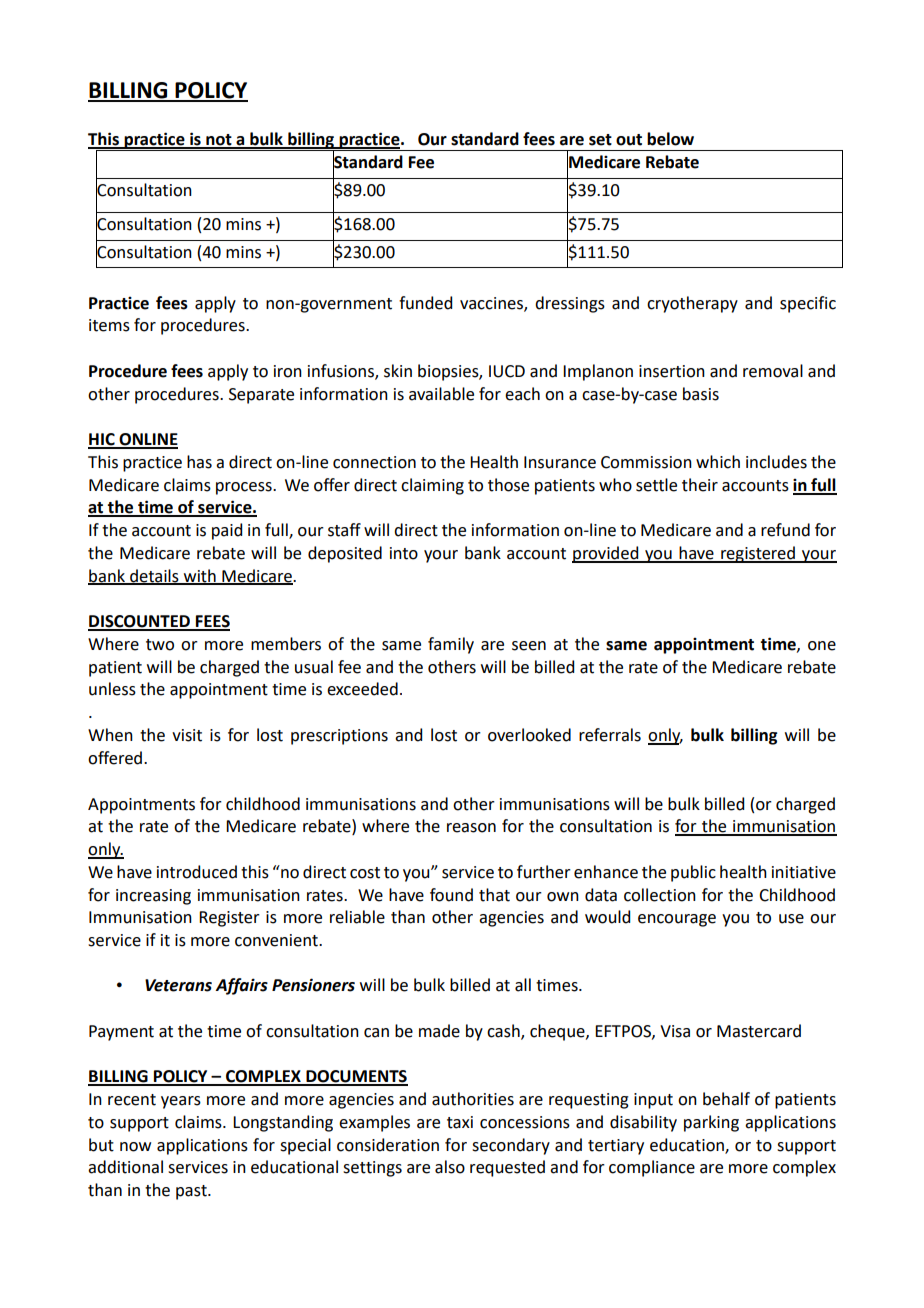 This document has height=1308, width=924. Describe the element at coordinates (677, 920) in the document. I see `encourage` at that location.
